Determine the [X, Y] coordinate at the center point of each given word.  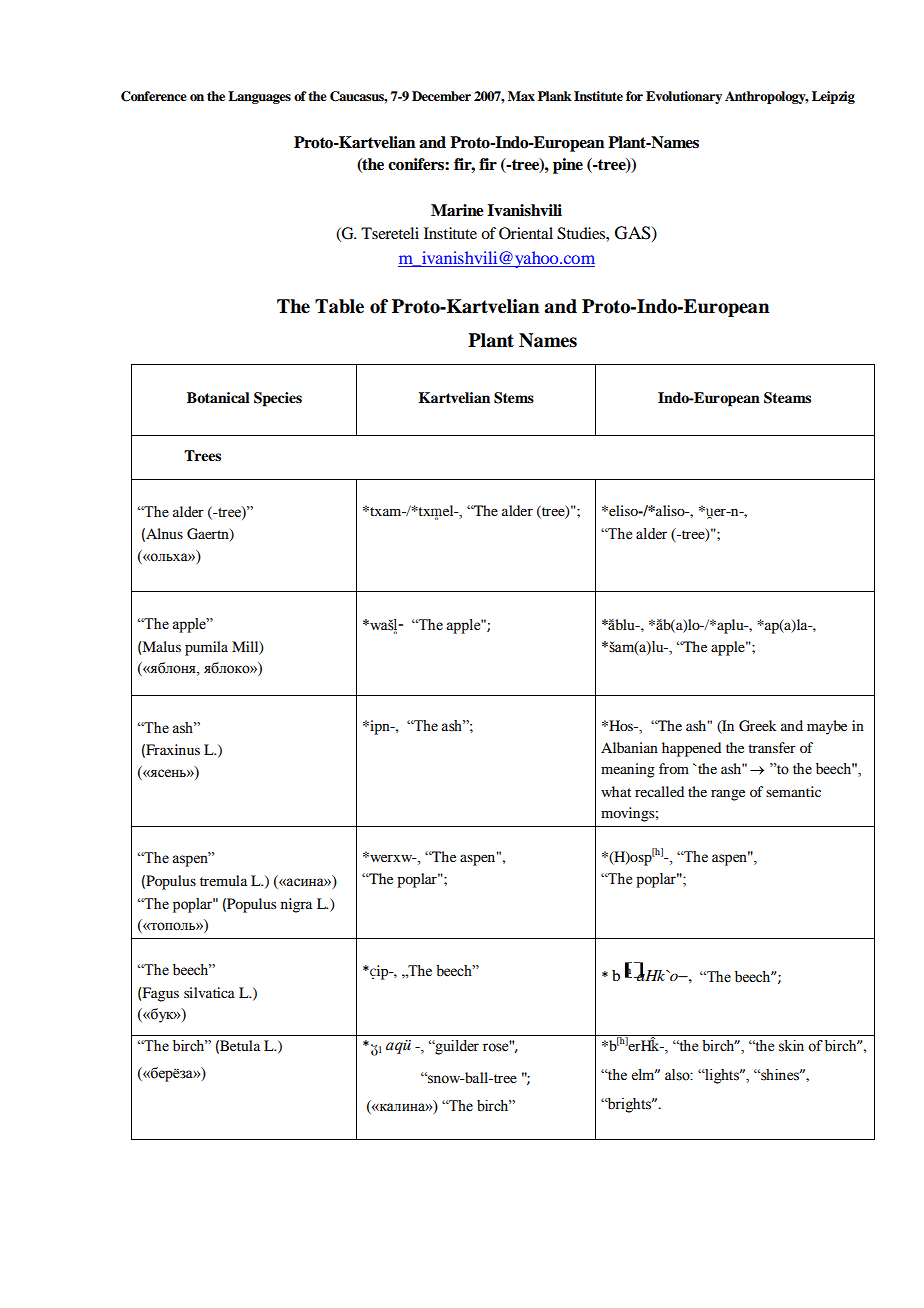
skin [791, 1046]
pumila [206, 648]
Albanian [629, 747]
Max [521, 96]
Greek [758, 726]
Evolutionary [684, 97]
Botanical [218, 397]
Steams [787, 398]
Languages [259, 97]
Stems [514, 398]
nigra [296, 905]
